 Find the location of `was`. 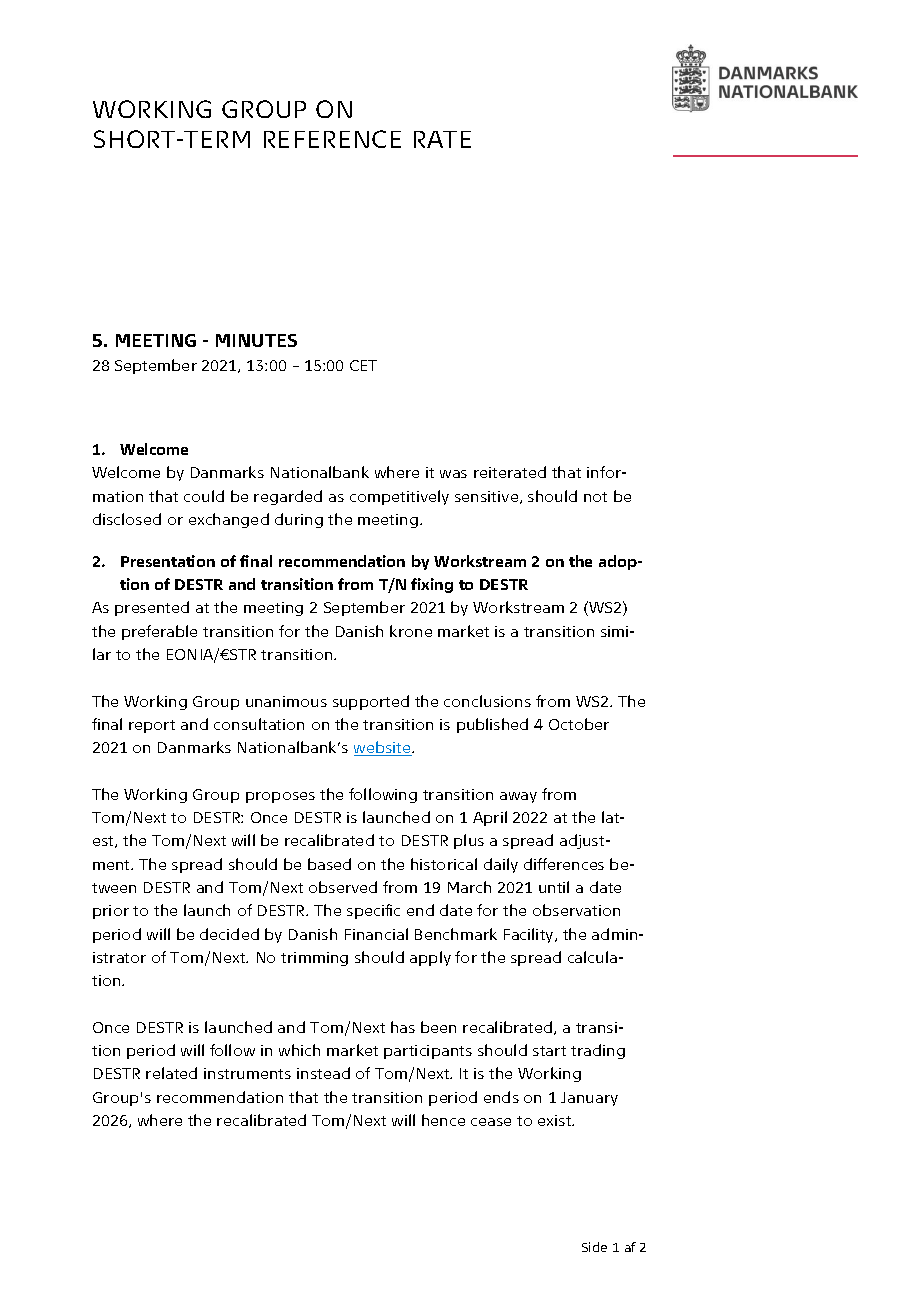

was is located at coordinates (453, 474).
